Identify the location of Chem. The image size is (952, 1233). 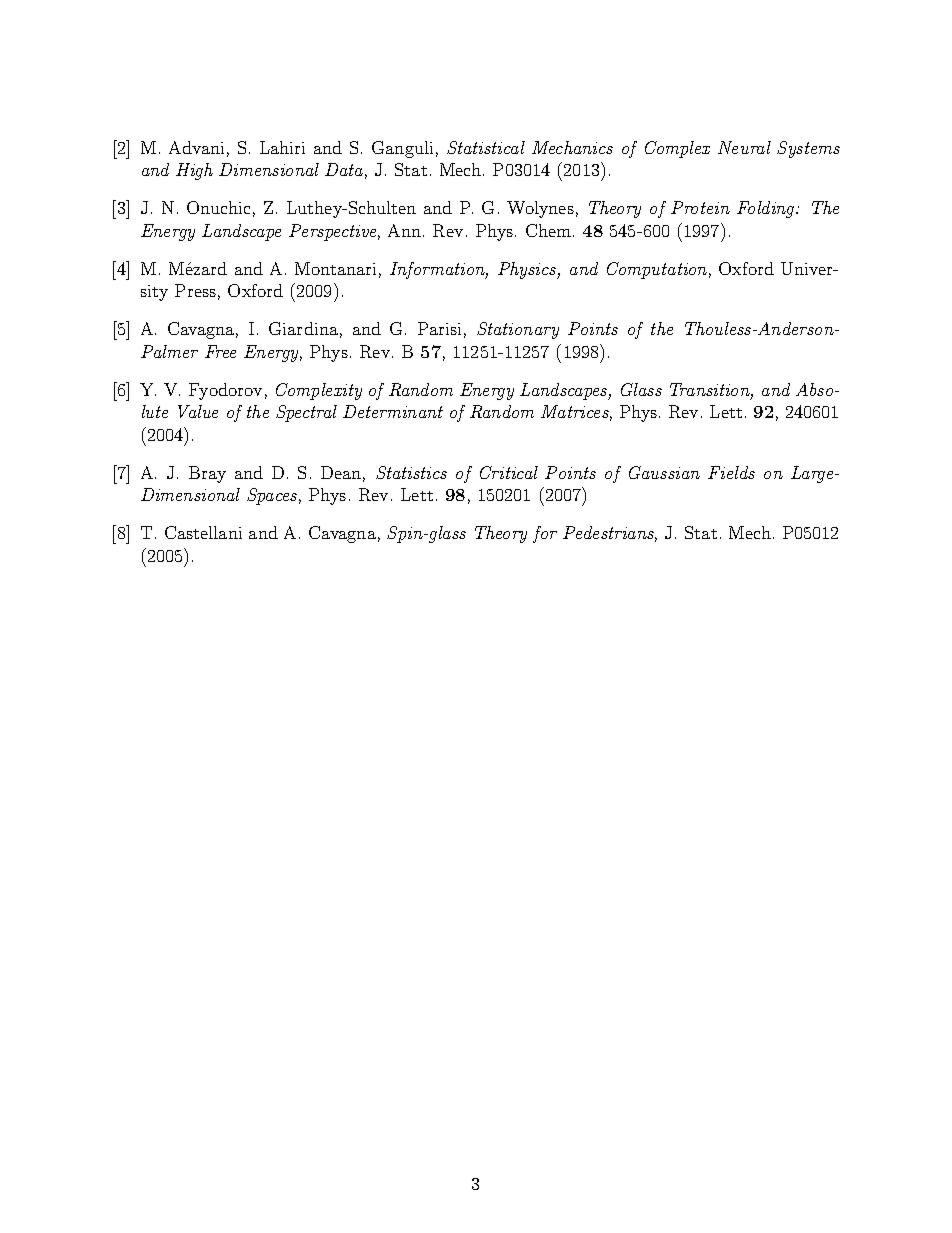
(550, 230).
